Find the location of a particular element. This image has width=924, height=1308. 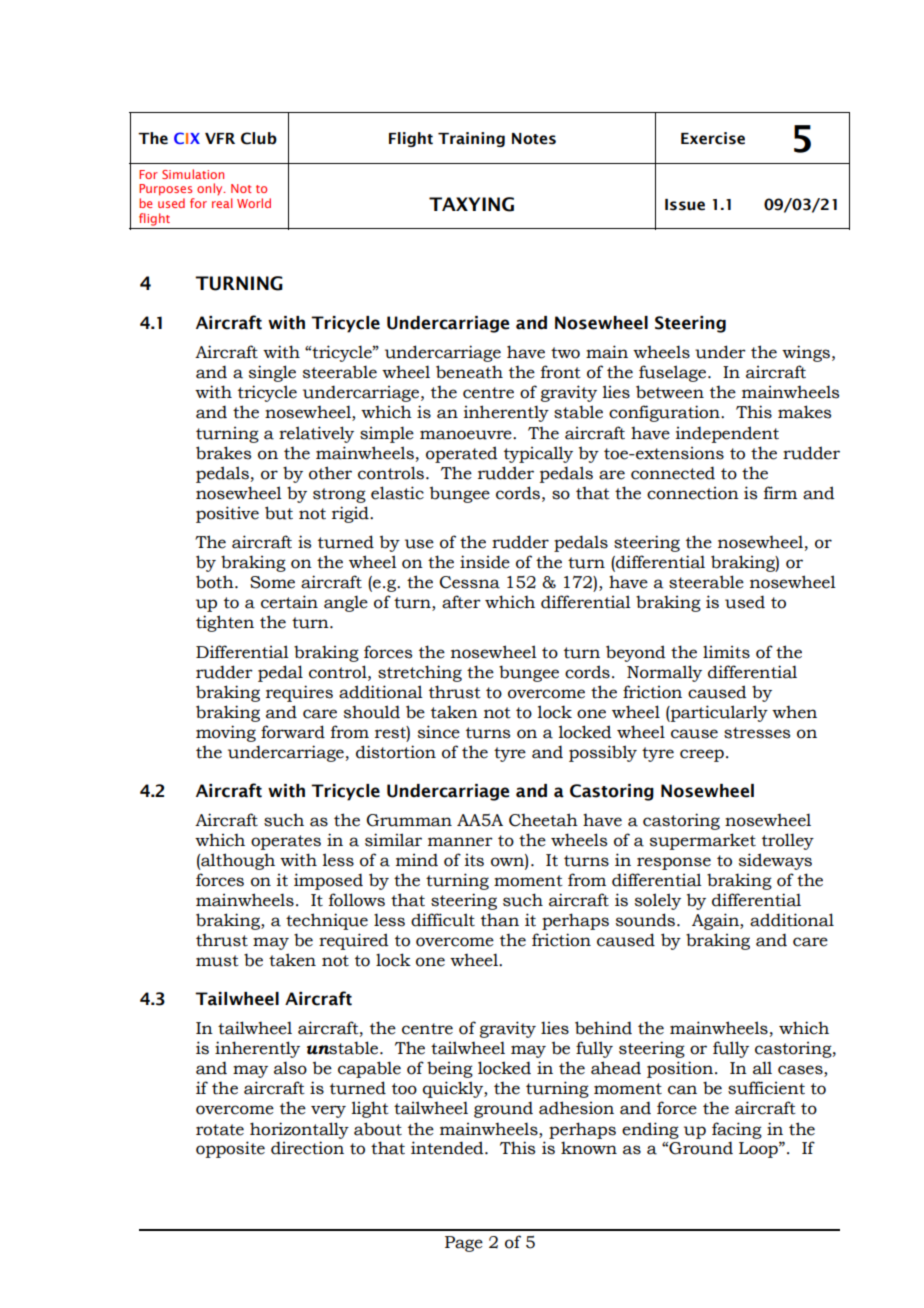

moving is located at coordinates (226, 733).
